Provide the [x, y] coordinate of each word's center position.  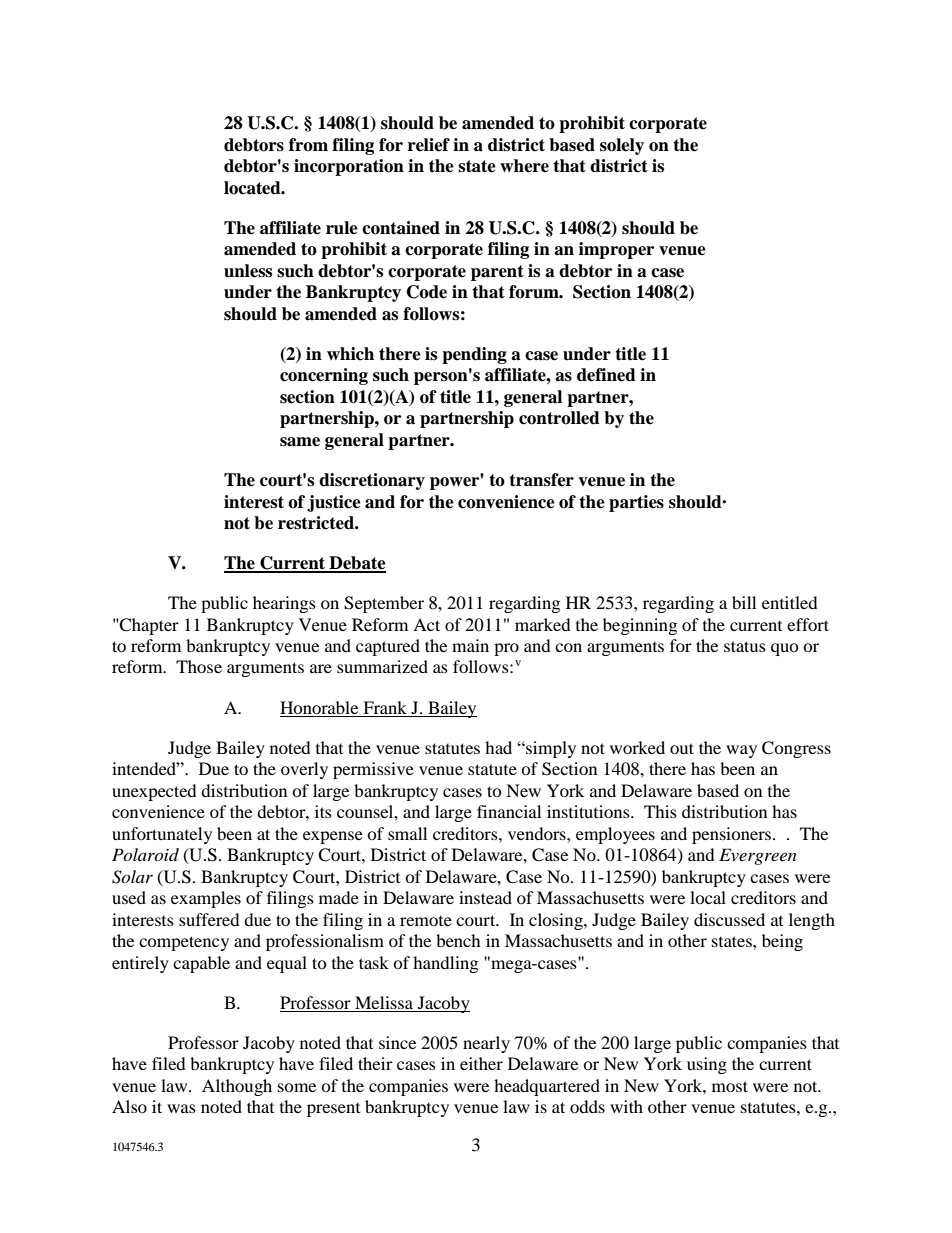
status [745, 646]
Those [199, 666]
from [308, 145]
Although [237, 1087]
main [470, 645]
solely [622, 146]
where [524, 166]
